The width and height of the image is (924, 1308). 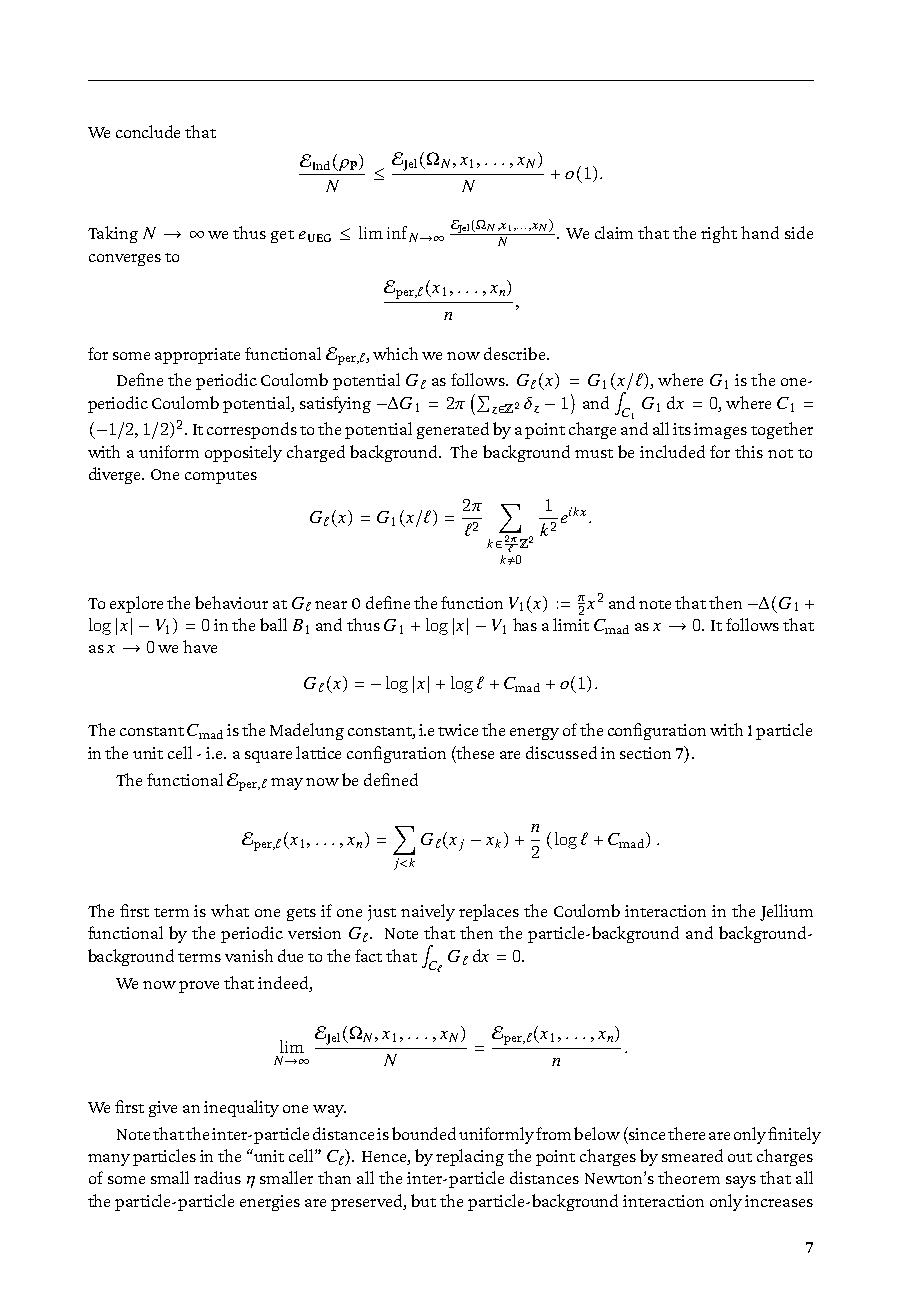 What do you see at coordinates (148, 131) in the image?
I see `conclude` at bounding box center [148, 131].
